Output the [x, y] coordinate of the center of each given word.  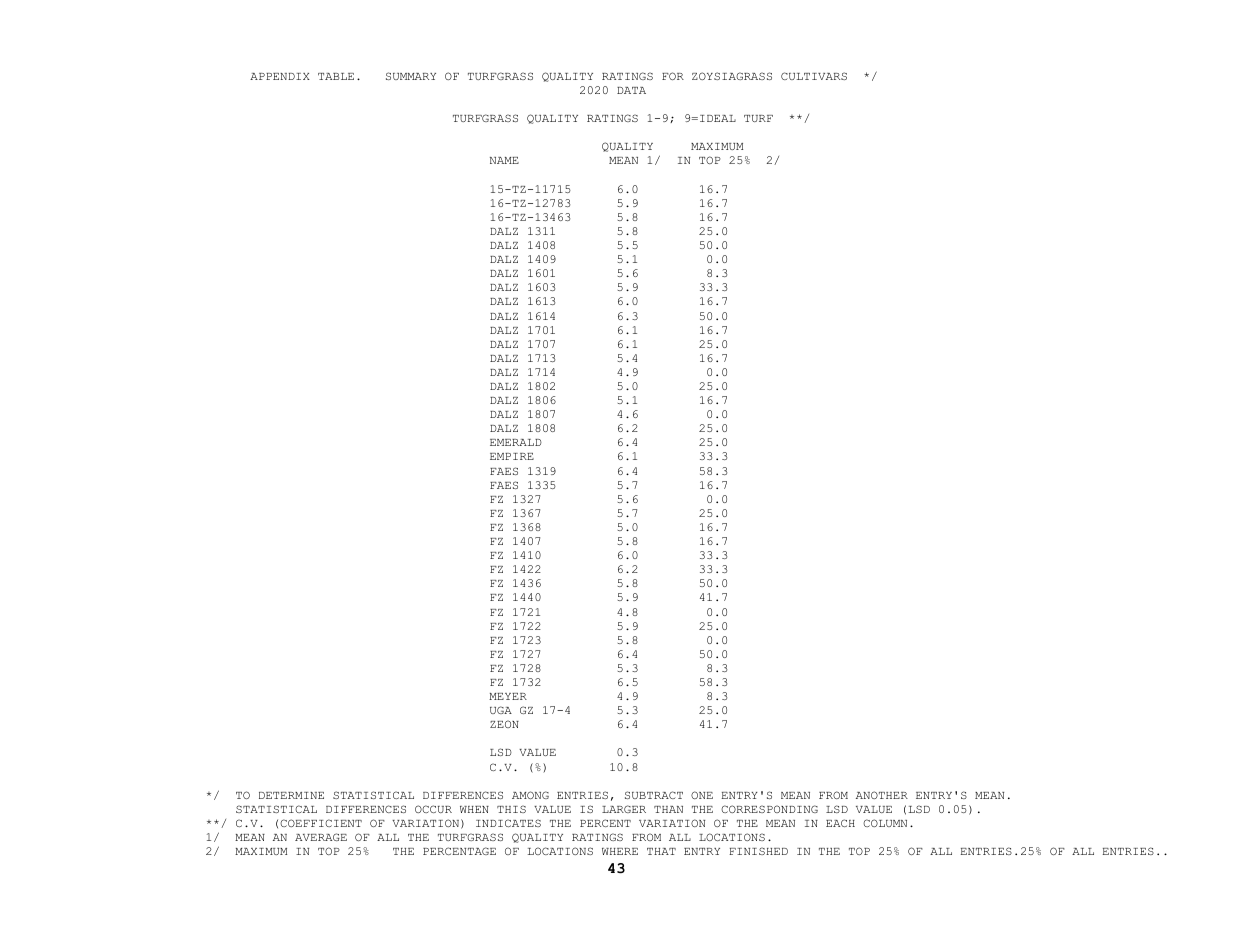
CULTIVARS [814, 76]
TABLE [336, 76]
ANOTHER [882, 795]
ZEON [504, 724]
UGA [501, 710]
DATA [631, 90]
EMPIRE [512, 456]
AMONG [530, 795]
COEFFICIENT [321, 823]
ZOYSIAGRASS [732, 76]
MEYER [508, 696]
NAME [504, 160]
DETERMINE [291, 795]
